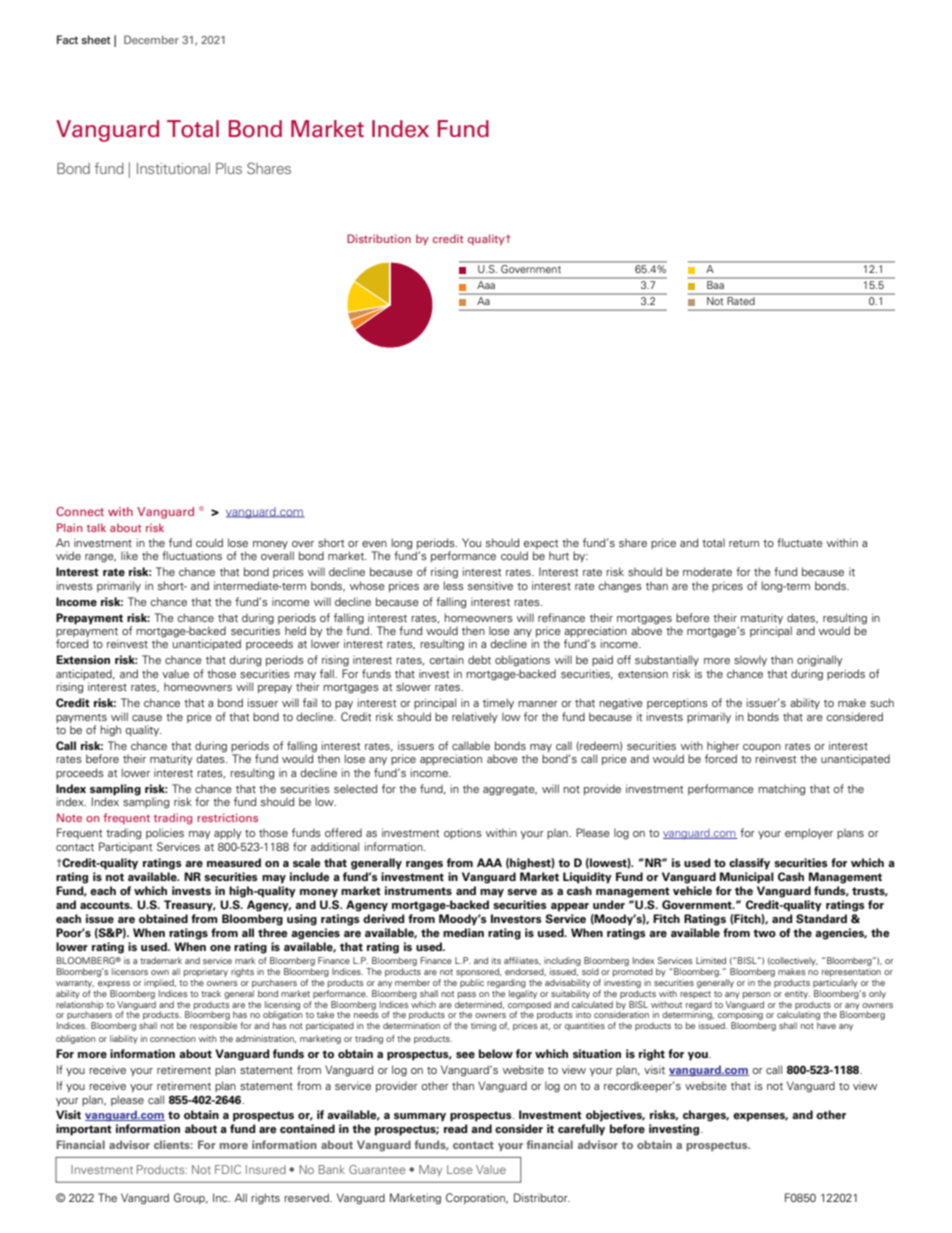 The width and height of the screenshot is (952, 1233). What do you see at coordinates (750, 661) in the screenshot?
I see `slowly` at bounding box center [750, 661].
